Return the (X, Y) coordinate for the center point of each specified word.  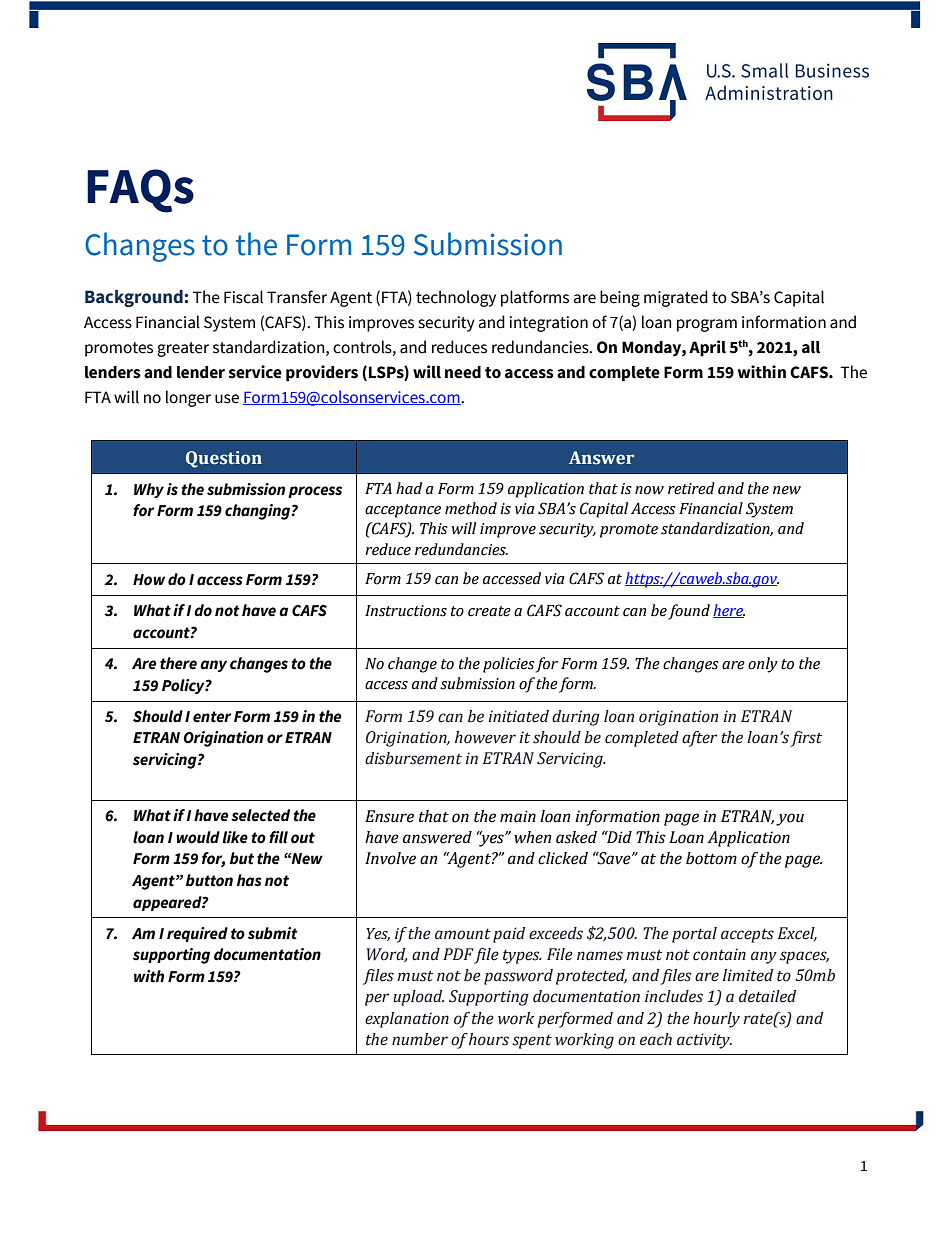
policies (509, 665)
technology (456, 298)
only (763, 665)
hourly (716, 1020)
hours (489, 1039)
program (707, 325)
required (197, 934)
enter (212, 717)
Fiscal (243, 297)
